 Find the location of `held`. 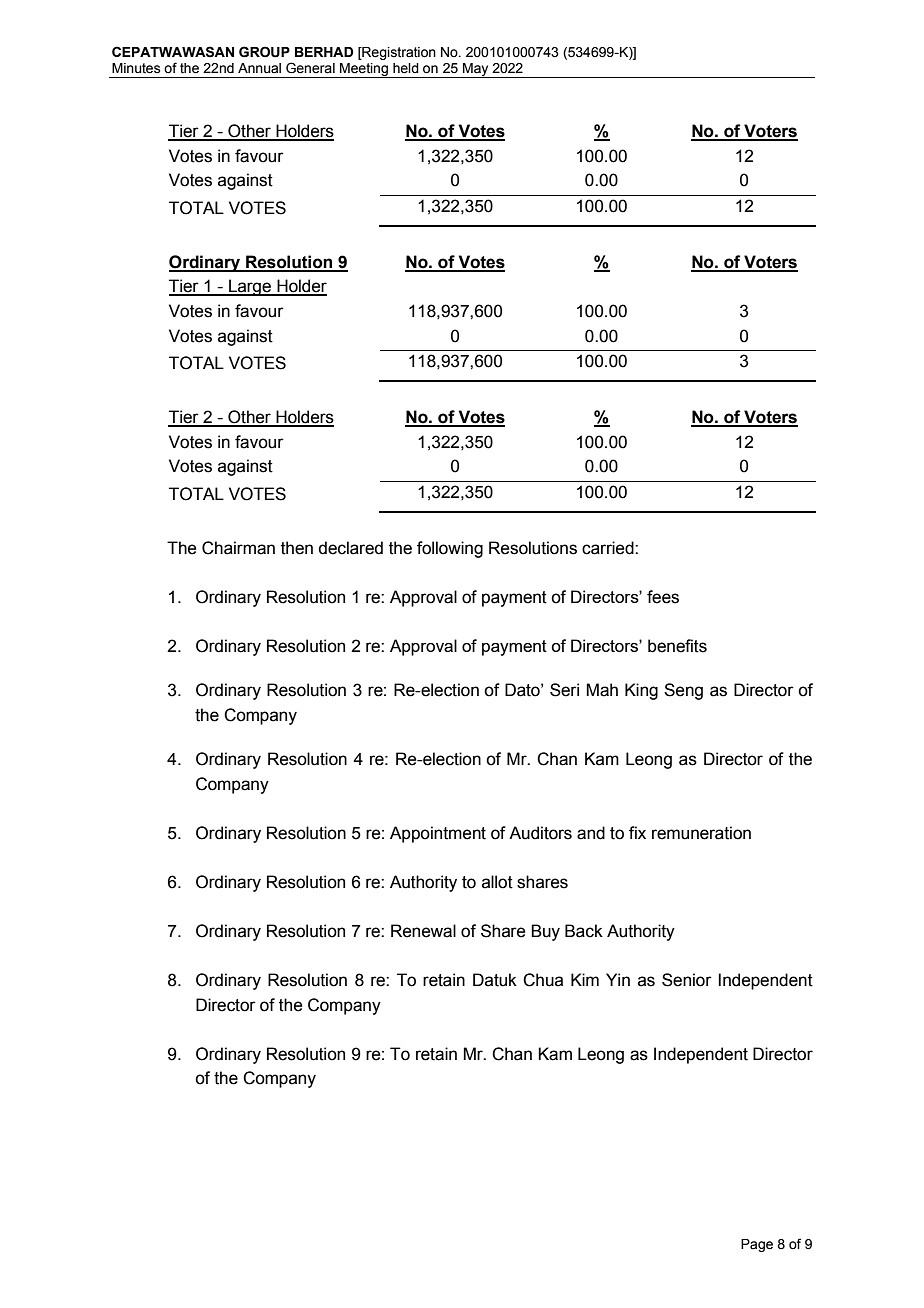

held is located at coordinates (406, 68).
